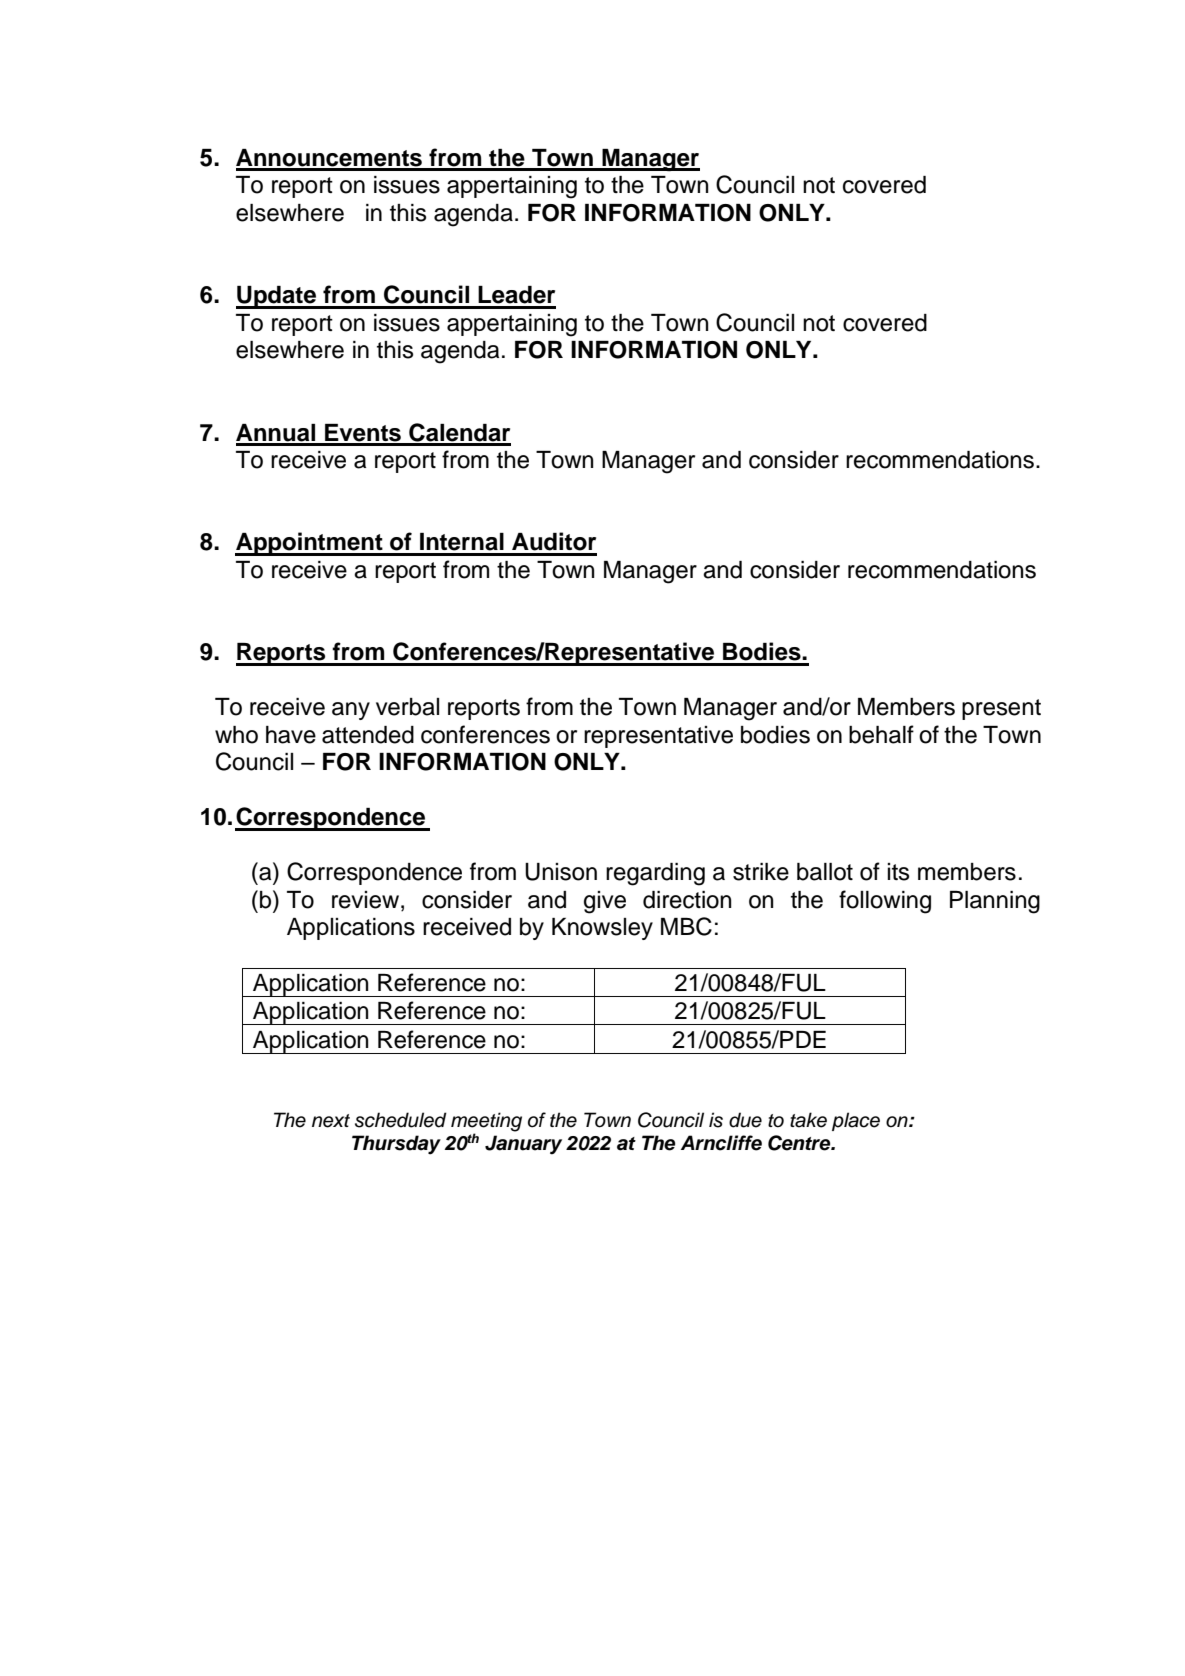 This page has height=1676, width=1185. I want to click on ballot, so click(825, 872).
